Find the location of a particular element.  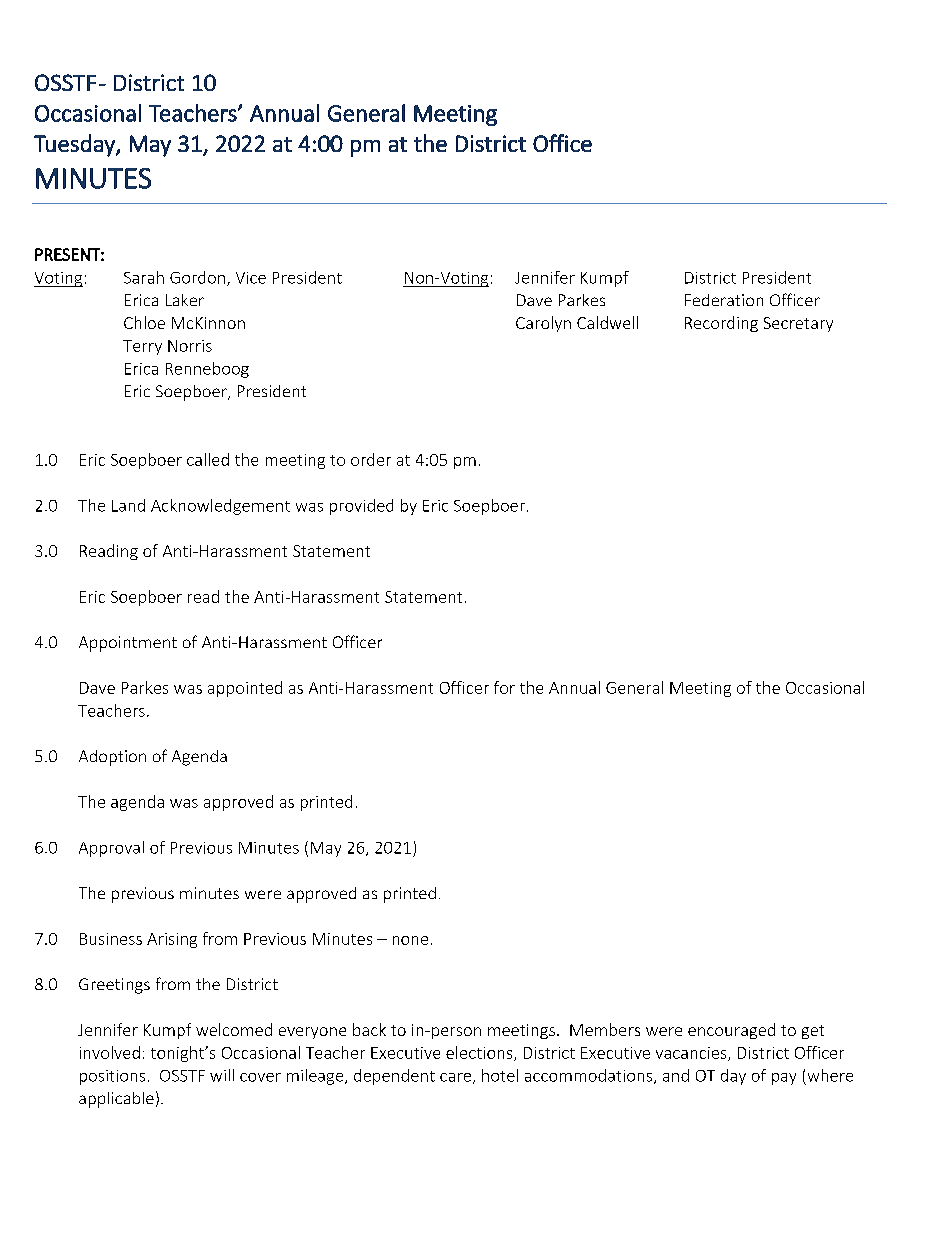

Appointment is located at coordinates (128, 644).
